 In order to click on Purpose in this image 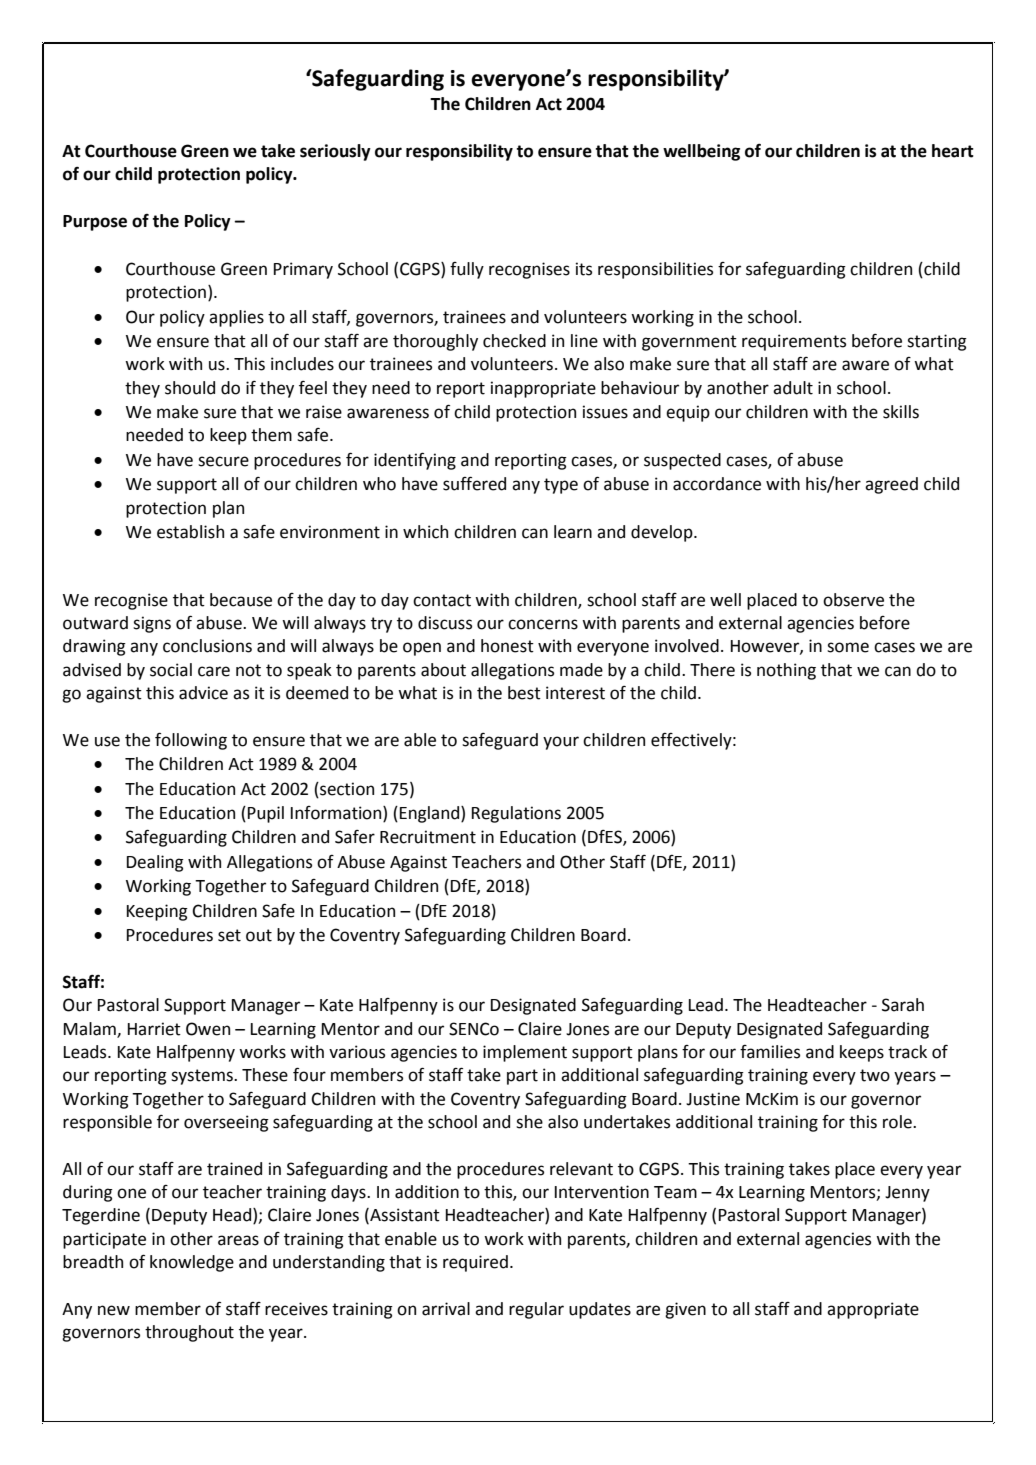, I will do `click(95, 223)`.
